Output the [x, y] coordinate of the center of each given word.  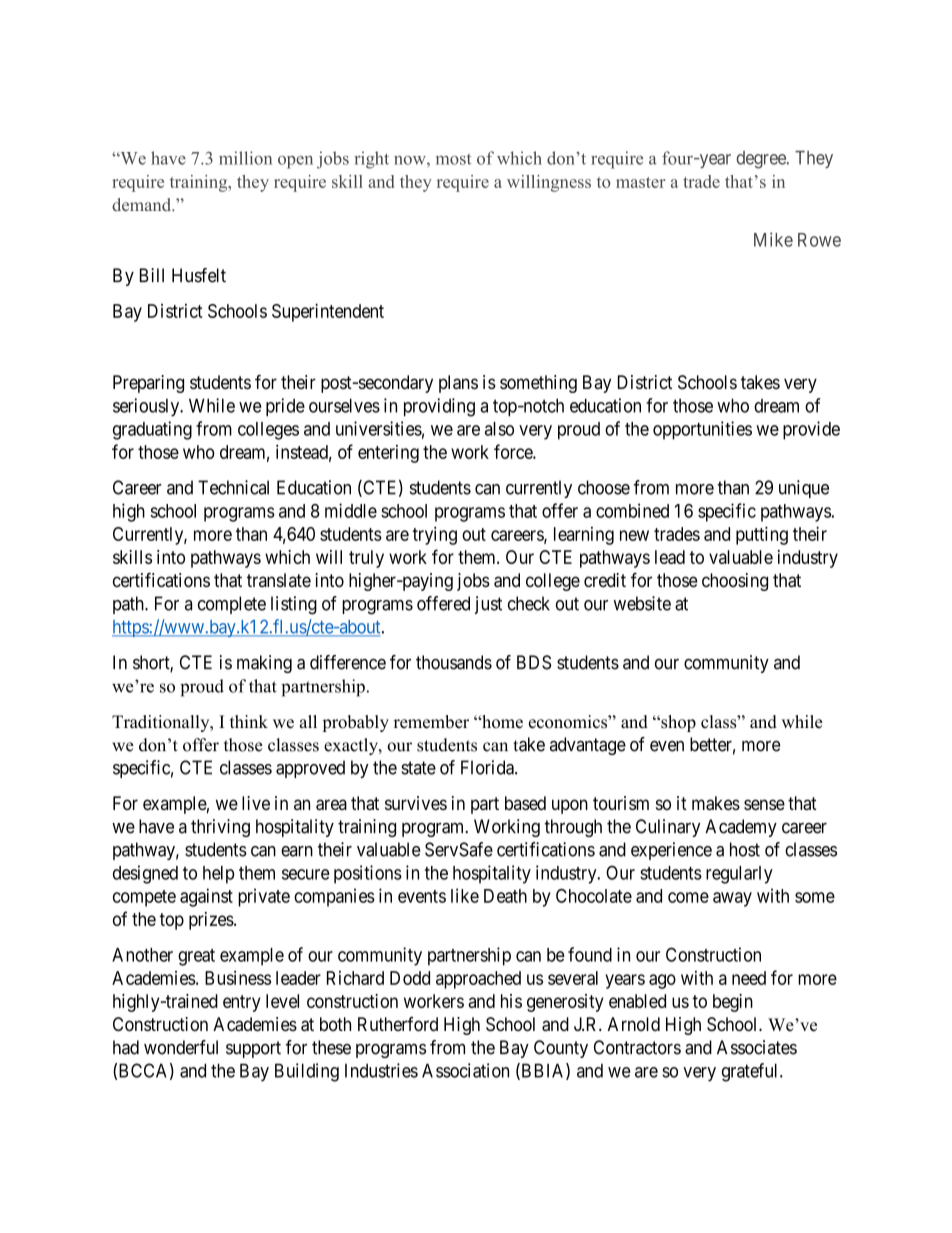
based [525, 803]
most [453, 159]
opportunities [702, 430]
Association [465, 1070]
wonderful [181, 1047]
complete [232, 605]
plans [458, 384]
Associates [757, 1047]
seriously [147, 407]
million [245, 158]
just [488, 605]
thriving [220, 828]
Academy [741, 828]
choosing [735, 582]
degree [762, 160]
